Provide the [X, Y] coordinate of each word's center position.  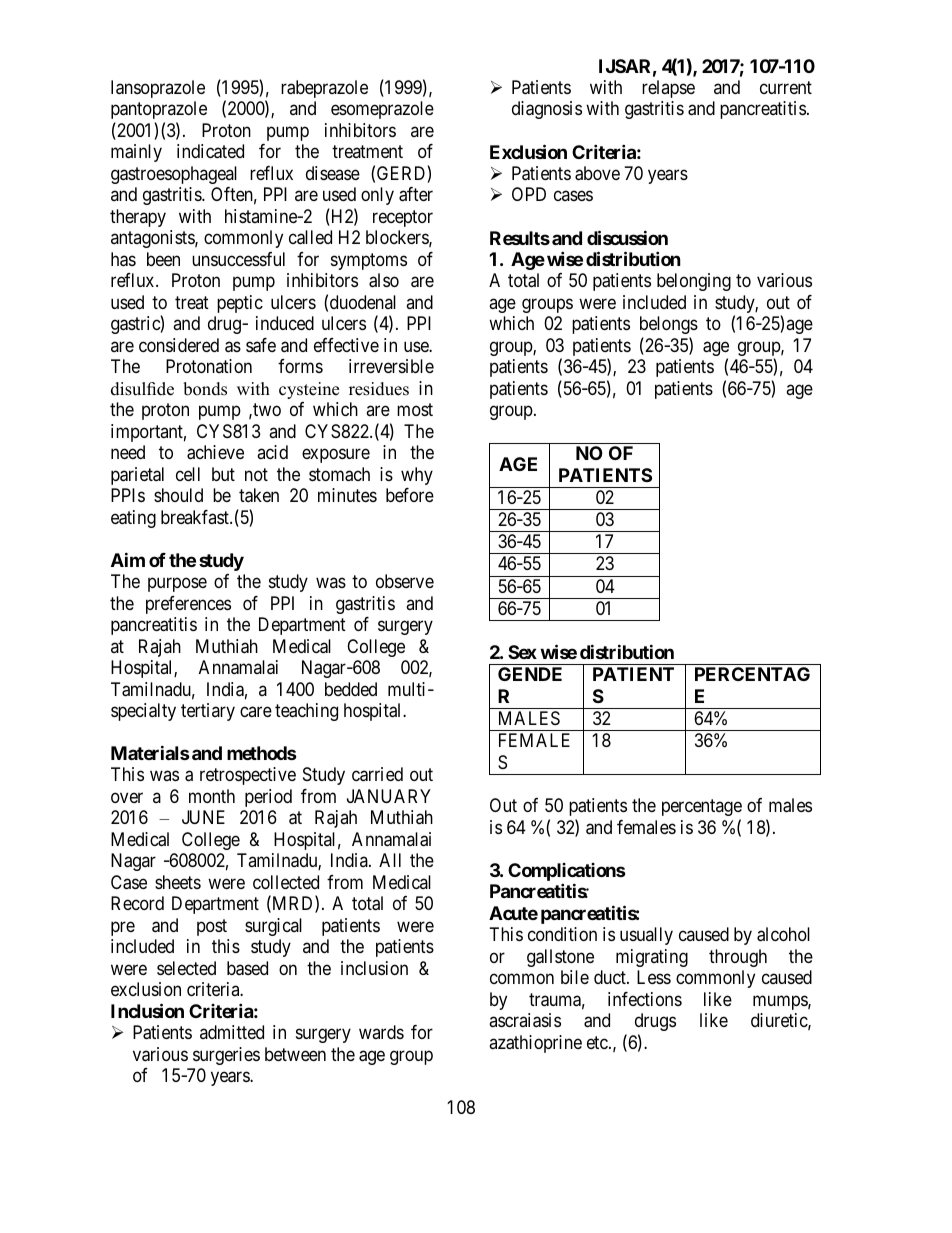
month [212, 796]
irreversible [391, 366]
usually [646, 936]
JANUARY [389, 796]
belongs [669, 325]
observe [405, 581]
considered [179, 345]
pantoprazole [159, 110]
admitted [232, 1032]
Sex [522, 652]
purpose [177, 584]
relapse [668, 89]
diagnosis [547, 110]
